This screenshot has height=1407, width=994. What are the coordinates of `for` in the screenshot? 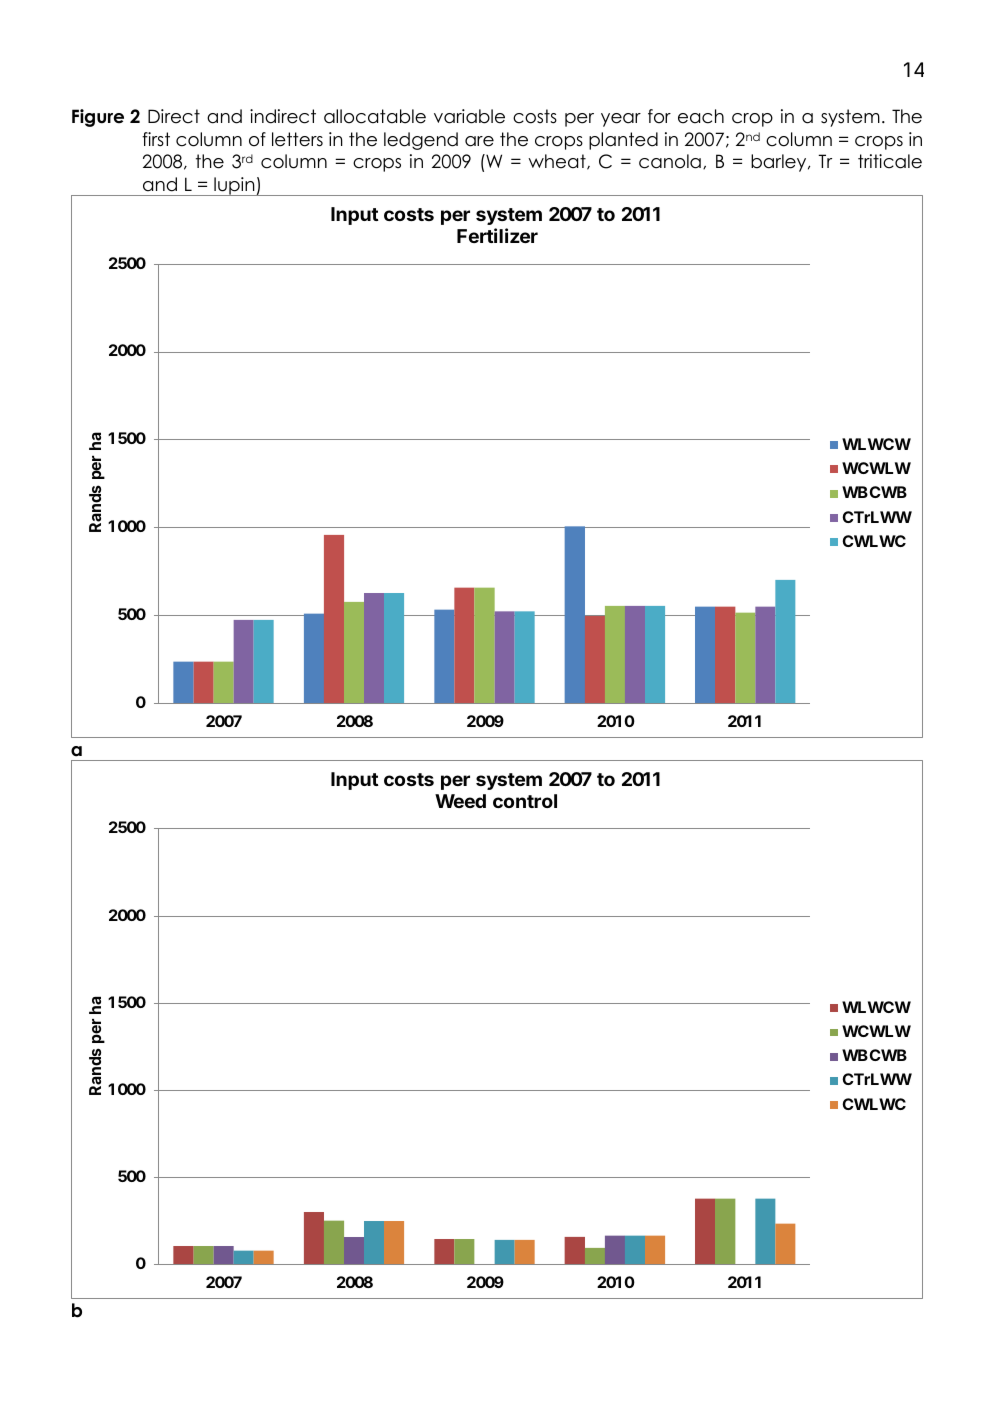 It's located at (659, 116).
